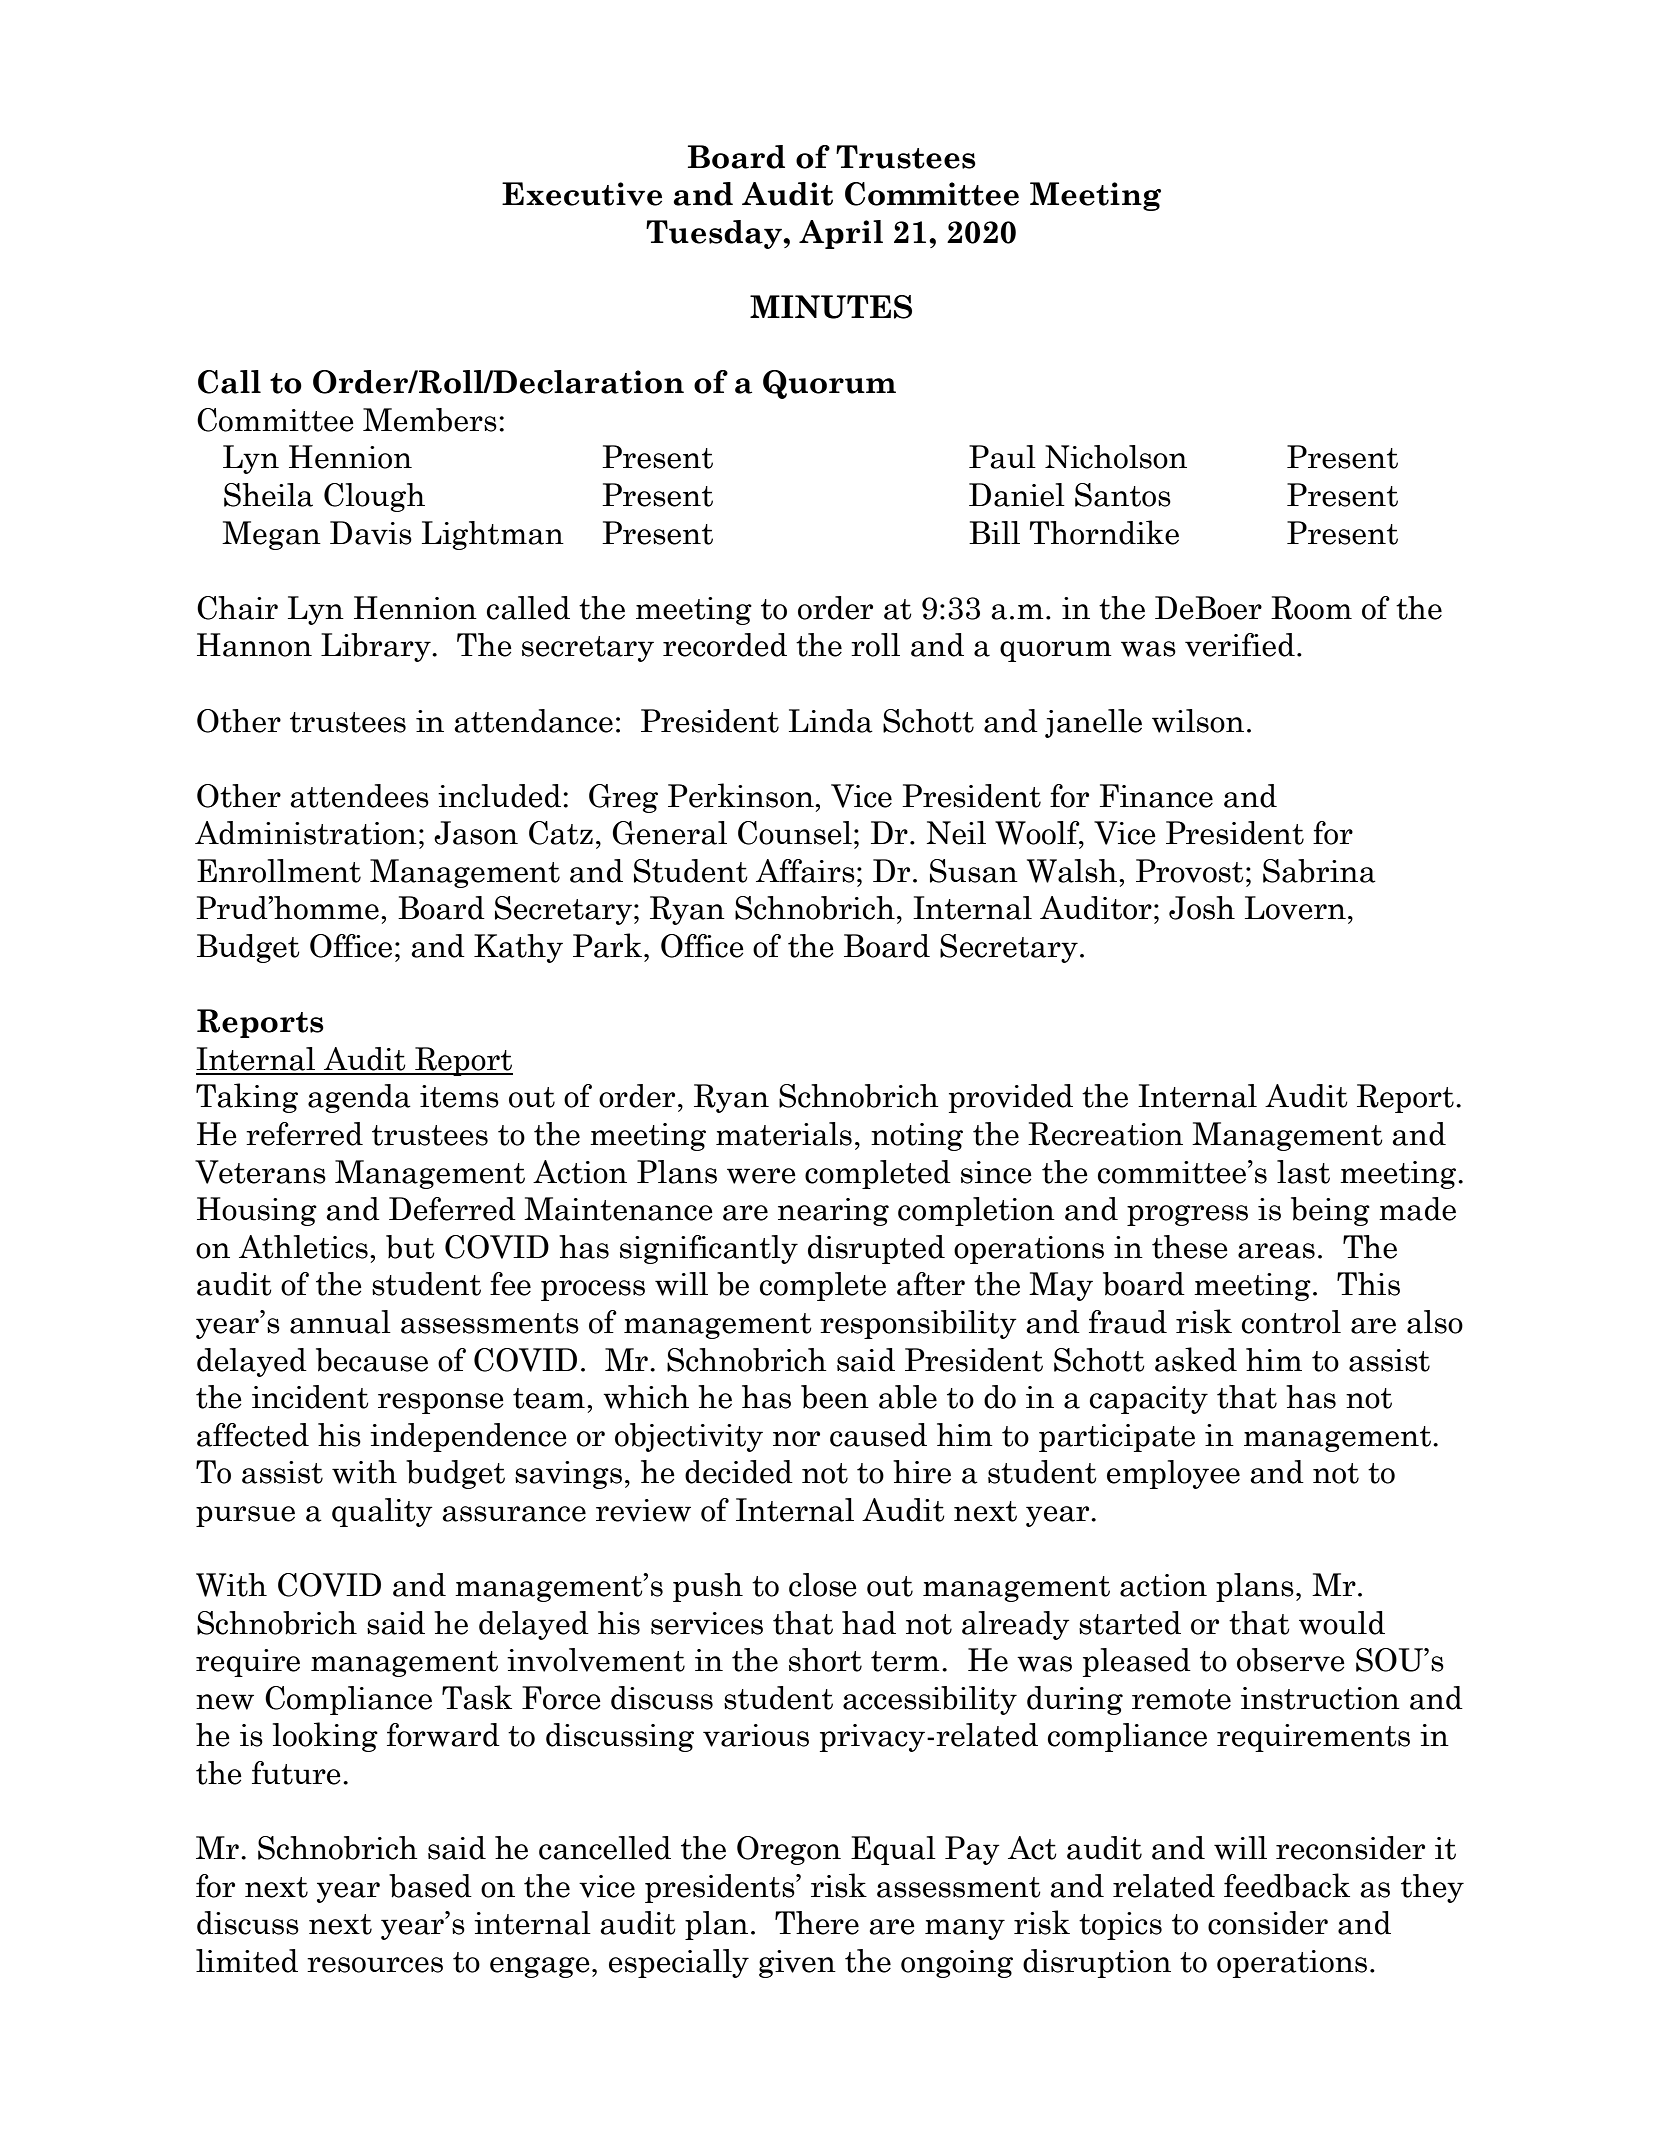  What do you see at coordinates (831, 721) in the screenshot?
I see `Linda` at bounding box center [831, 721].
